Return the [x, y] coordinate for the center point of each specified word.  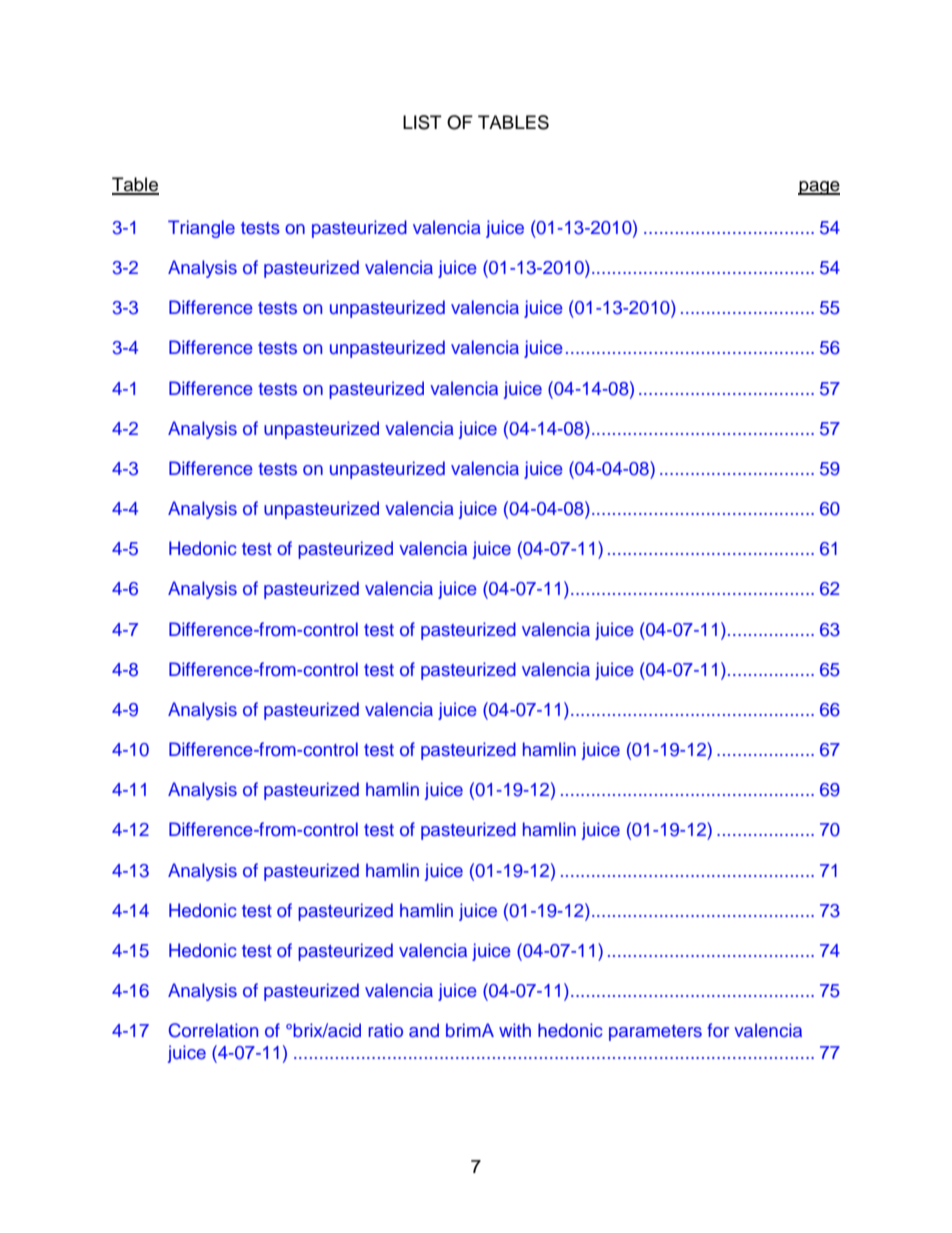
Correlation [213, 1030]
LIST [422, 122]
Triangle [201, 229]
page [819, 188]
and [424, 1030]
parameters [655, 1033]
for [718, 1030]
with [515, 1030]
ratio [385, 1030]
